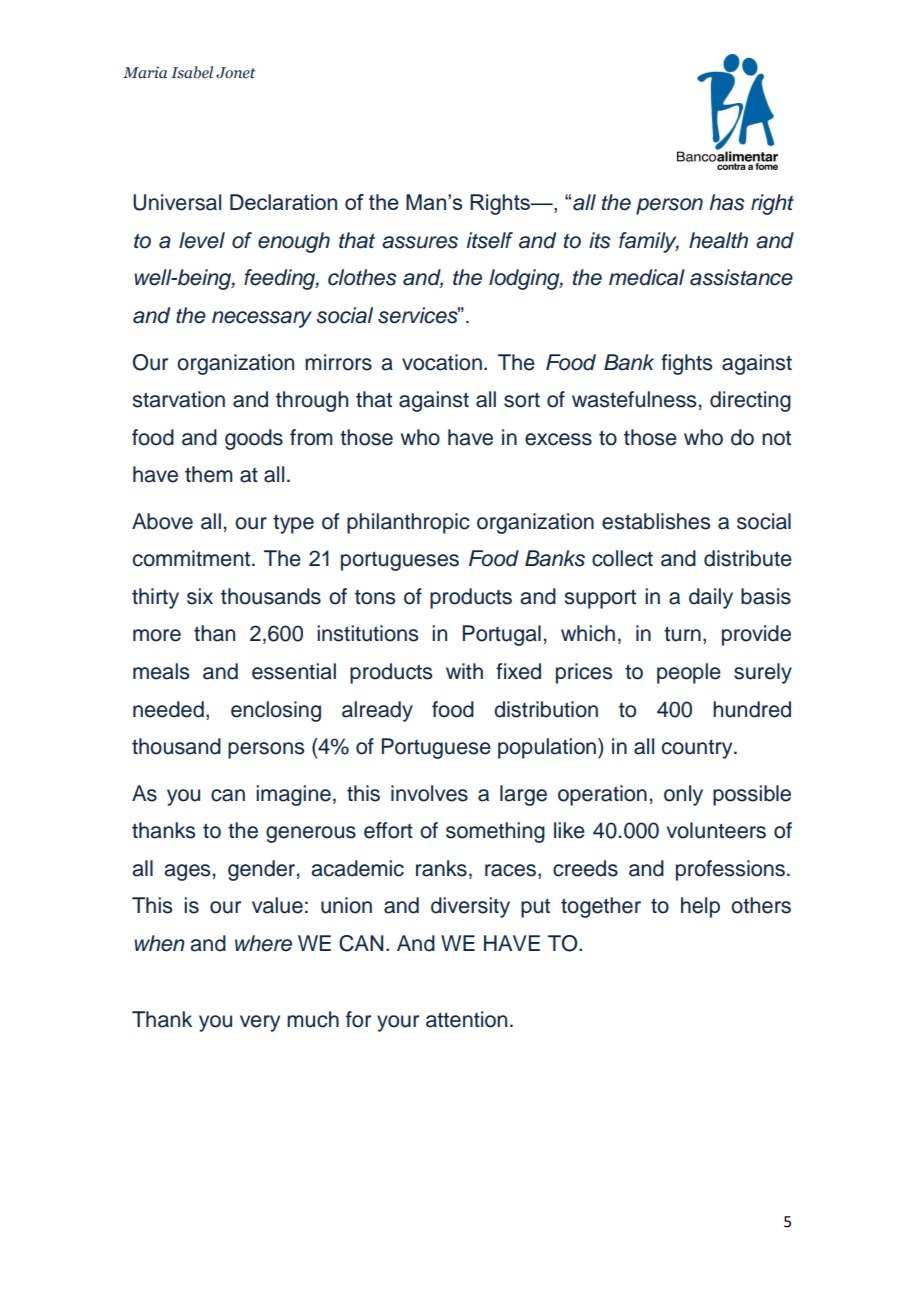  What do you see at coordinates (408, 523) in the image?
I see `philanthropic` at bounding box center [408, 523].
